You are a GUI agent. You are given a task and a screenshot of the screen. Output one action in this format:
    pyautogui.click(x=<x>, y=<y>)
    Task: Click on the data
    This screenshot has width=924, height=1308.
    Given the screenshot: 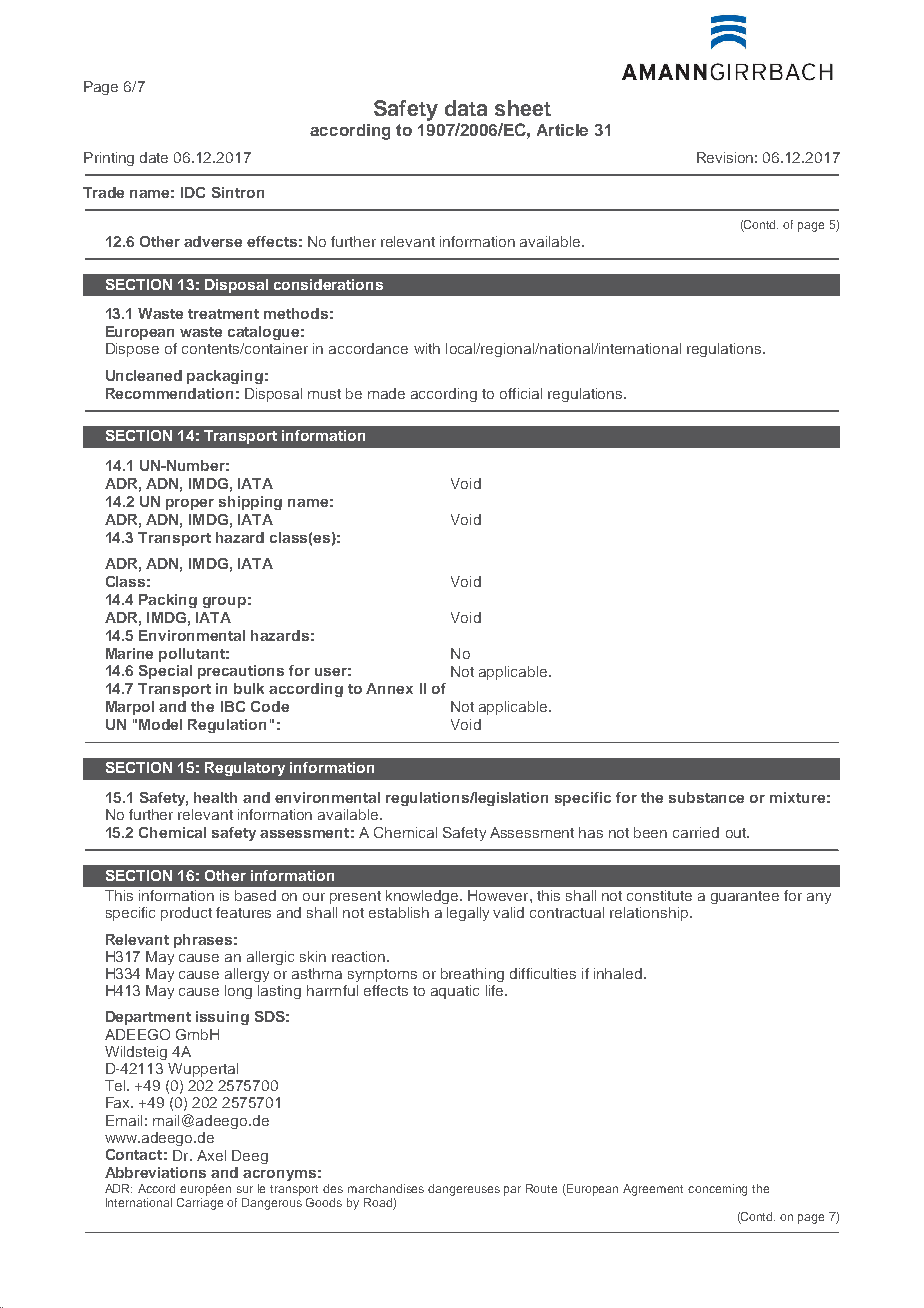 What is the action you would take?
    pyautogui.click(x=466, y=108)
